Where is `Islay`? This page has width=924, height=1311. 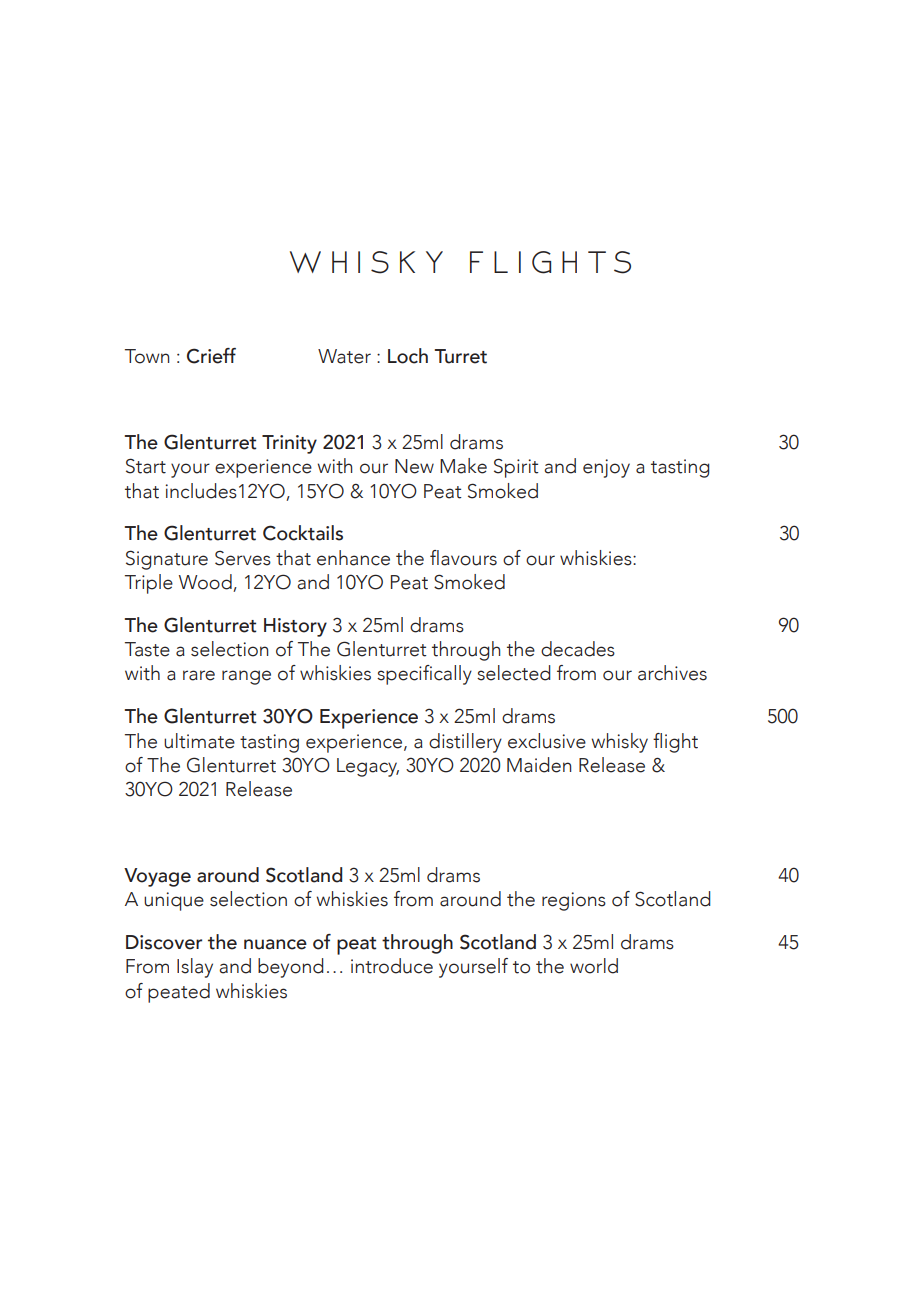
Islay is located at coordinates (195, 968).
